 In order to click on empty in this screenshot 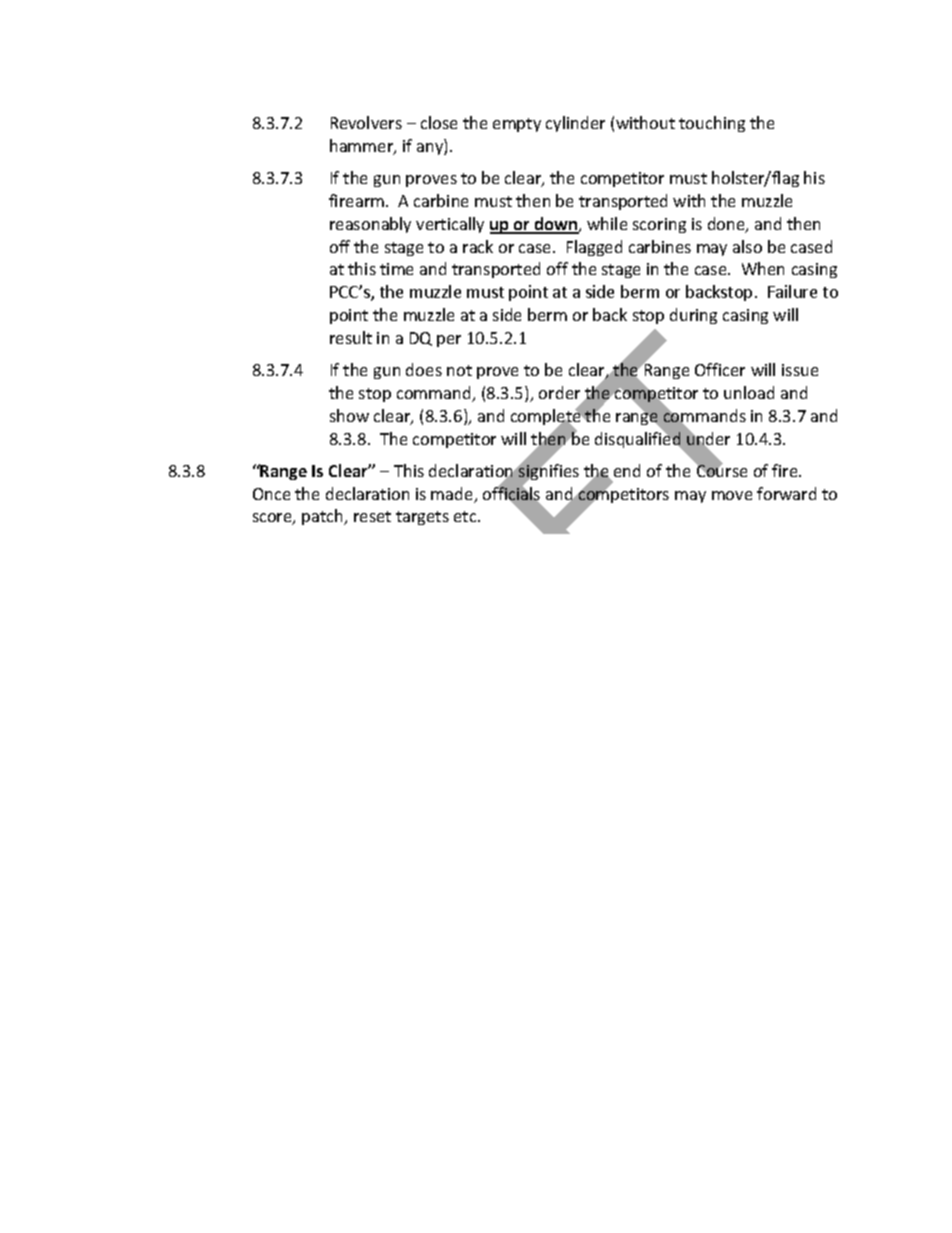, I will do `click(517, 125)`.
